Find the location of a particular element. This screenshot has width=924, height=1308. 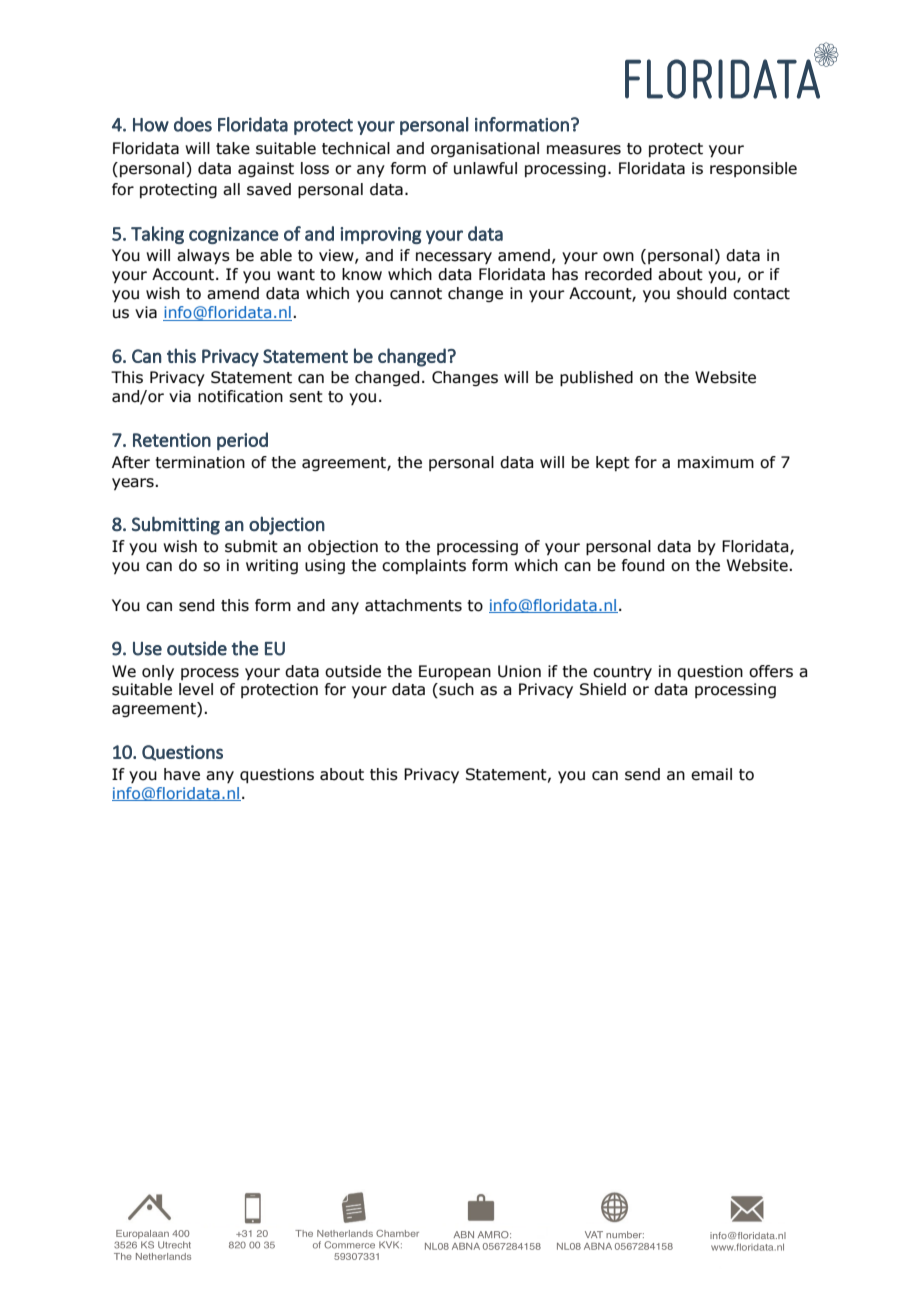

cannot is located at coordinates (416, 294).
